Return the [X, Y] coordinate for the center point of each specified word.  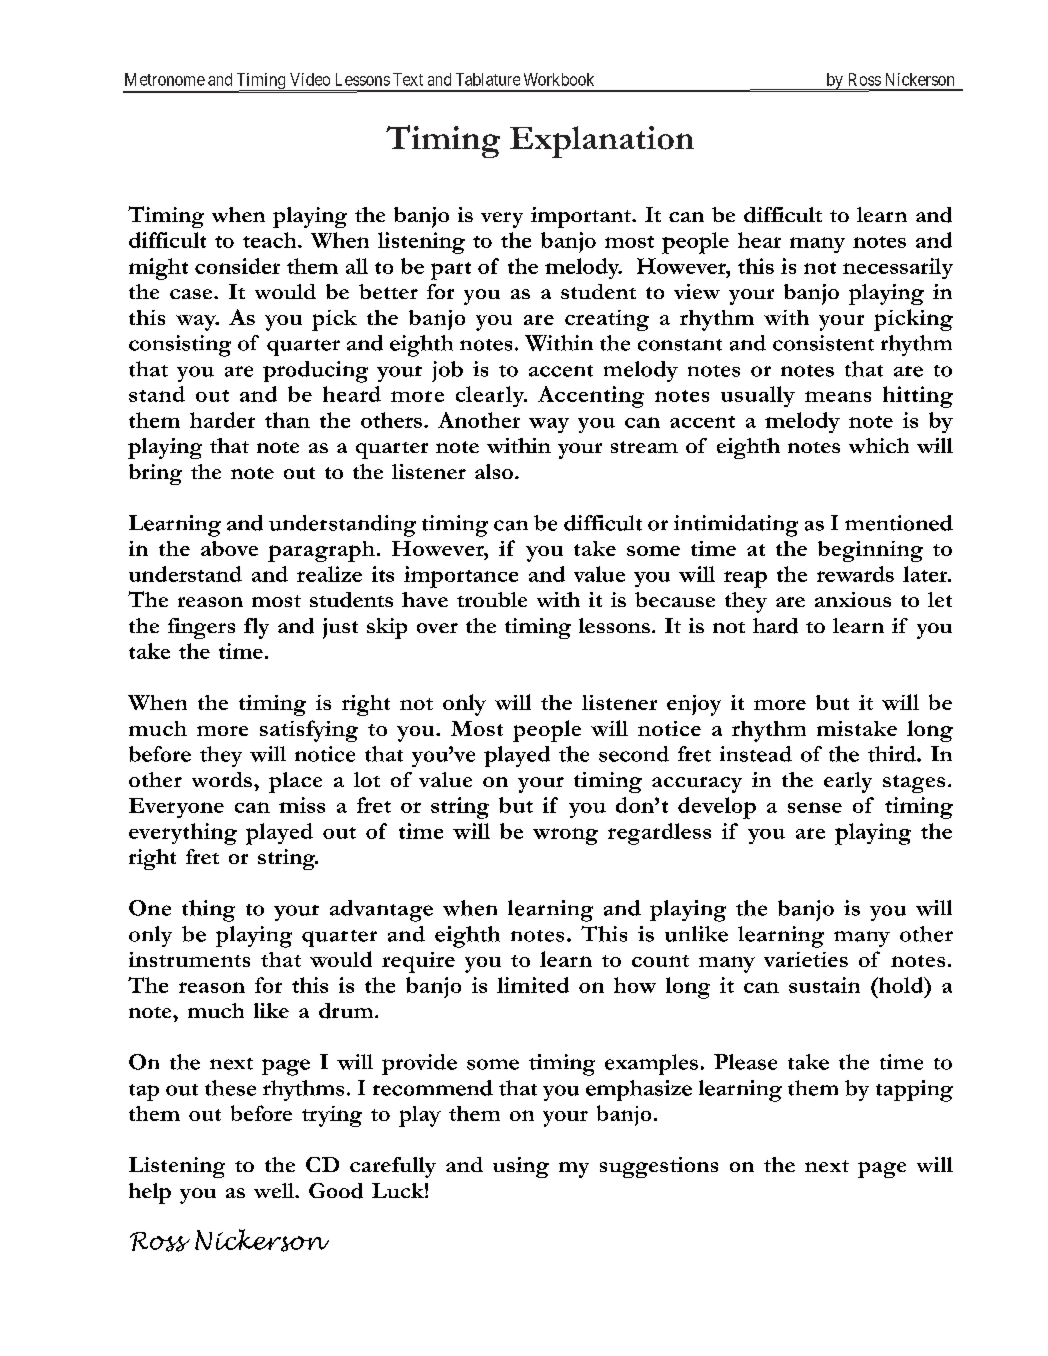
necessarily [898, 268]
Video [310, 79]
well [275, 1190]
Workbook [559, 79]
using [521, 1167]
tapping [914, 1091]
